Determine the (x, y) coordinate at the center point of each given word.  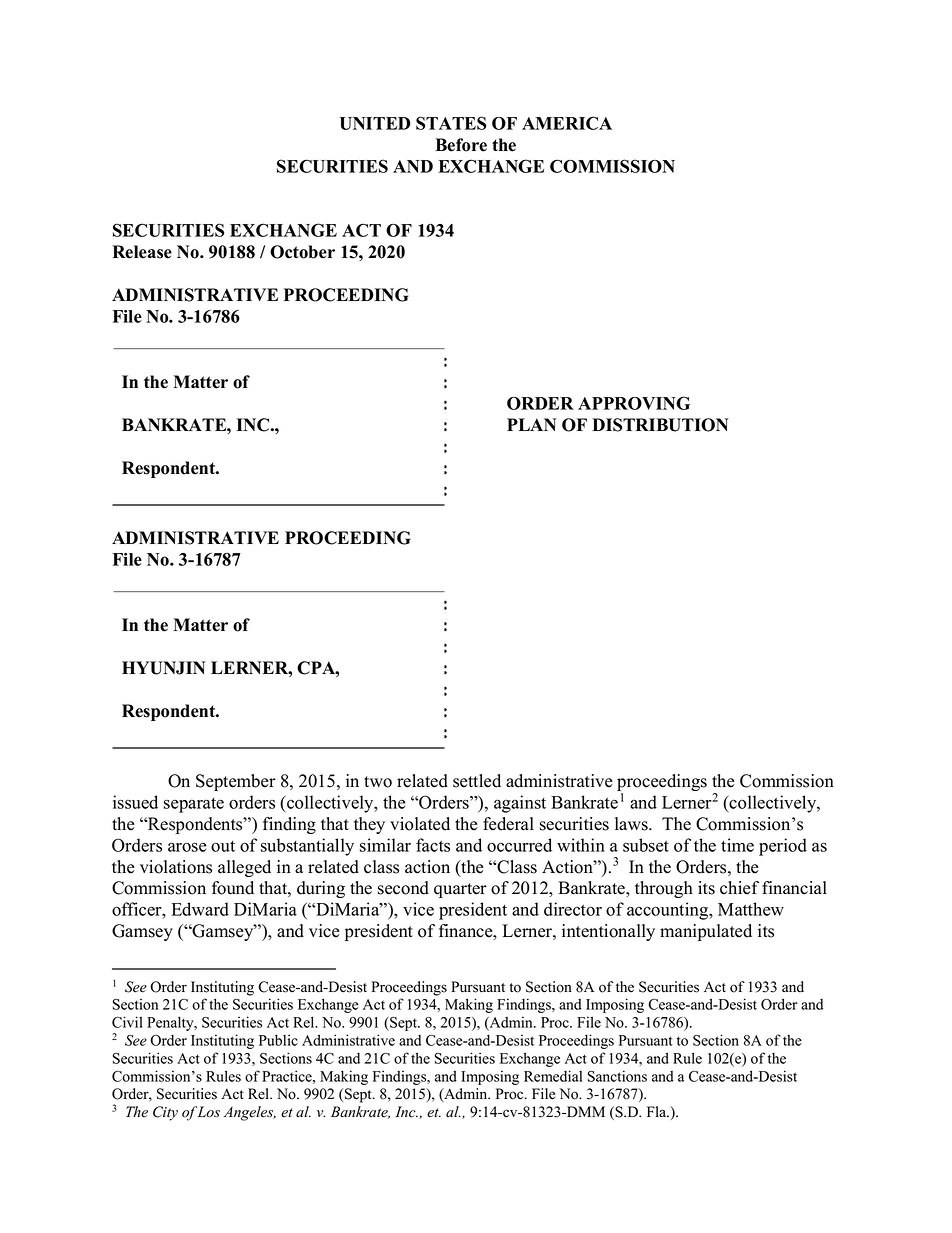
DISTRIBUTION (660, 425)
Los (209, 1112)
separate (194, 805)
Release (142, 252)
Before (461, 145)
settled (477, 781)
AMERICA (567, 123)
